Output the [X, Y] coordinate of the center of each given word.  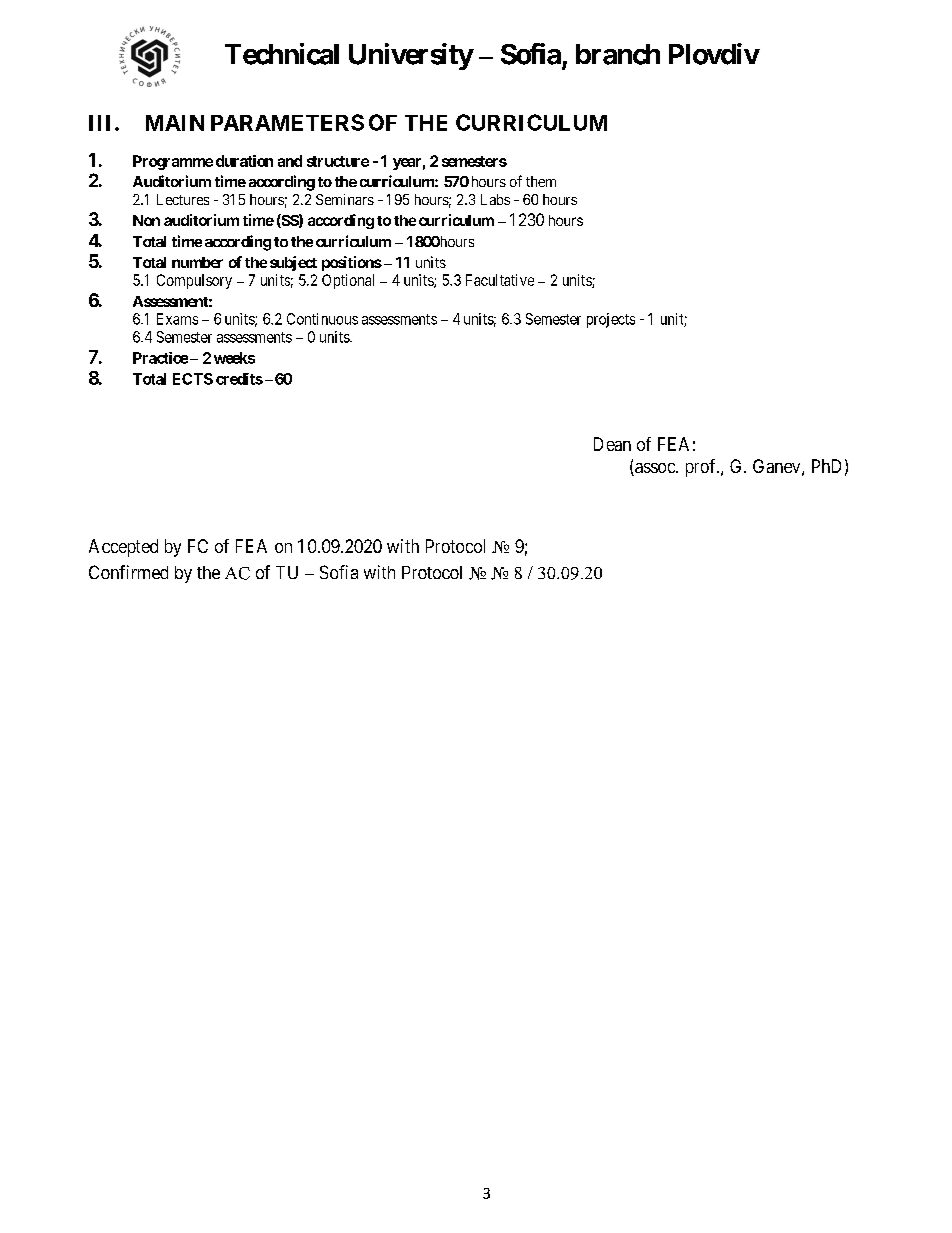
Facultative [500, 280]
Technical [282, 54]
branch [618, 54]
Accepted [123, 548]
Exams [177, 319]
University [411, 56]
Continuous [322, 319]
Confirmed [128, 572]
